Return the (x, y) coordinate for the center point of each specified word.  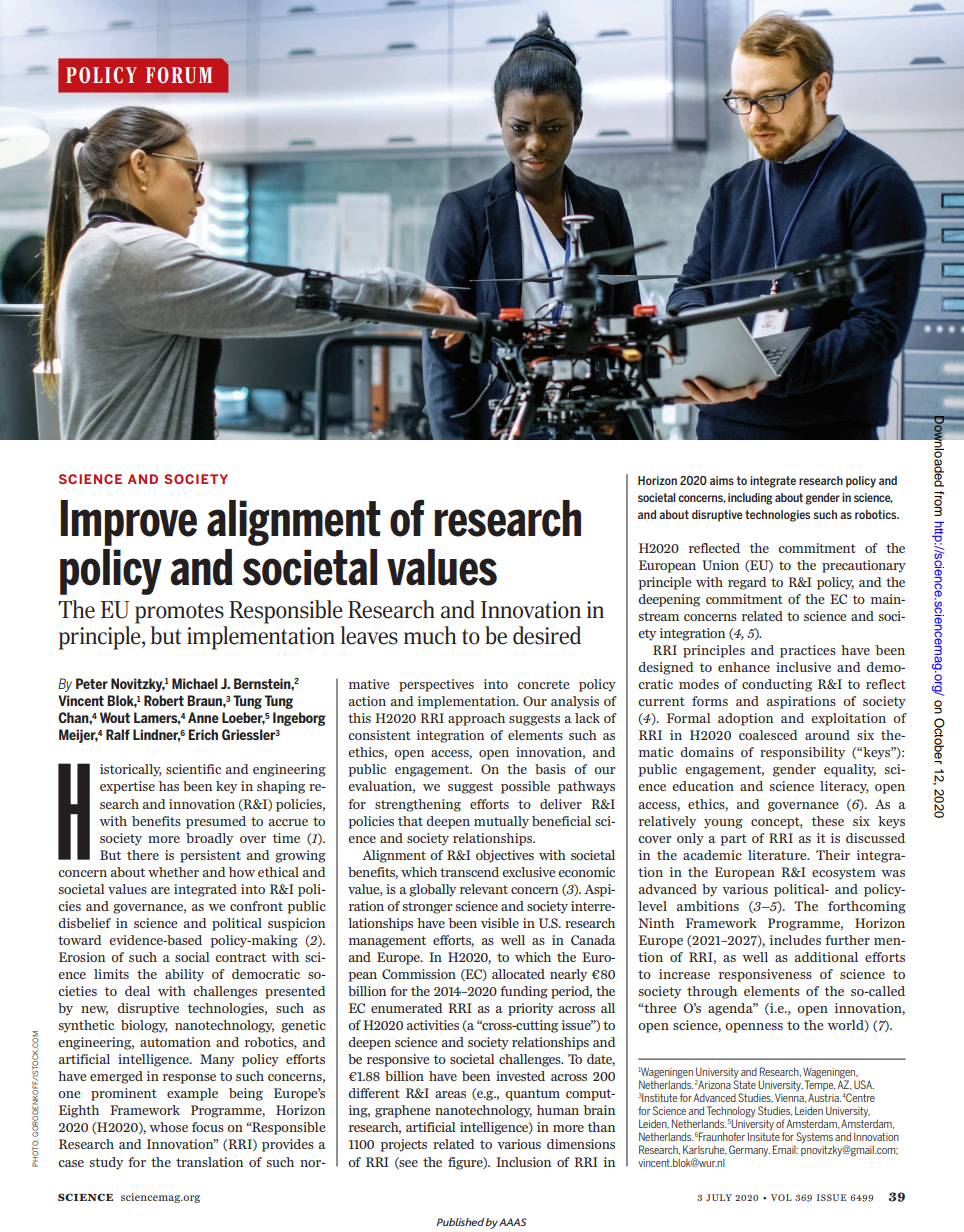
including (750, 499)
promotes (179, 613)
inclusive (803, 667)
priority (530, 1009)
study (106, 1163)
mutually (501, 822)
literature (778, 855)
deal (137, 991)
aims (722, 480)
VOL (781, 1197)
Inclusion (523, 1162)
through (712, 992)
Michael (195, 683)
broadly (209, 839)
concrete (543, 684)
